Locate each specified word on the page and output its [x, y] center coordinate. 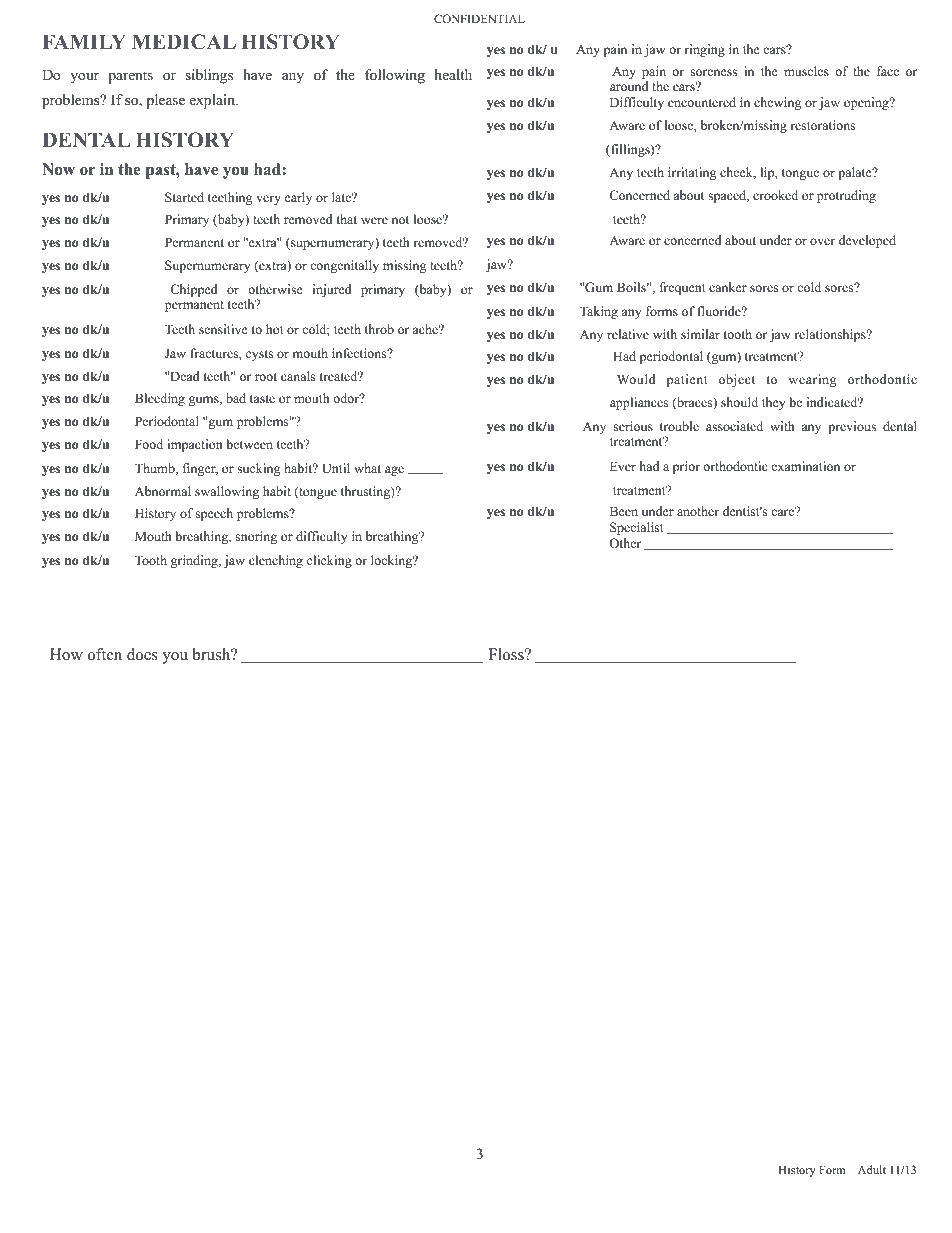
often [105, 654]
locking [393, 561]
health [453, 74]
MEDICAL [184, 42]
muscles [806, 71]
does [142, 654]
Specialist [637, 528]
